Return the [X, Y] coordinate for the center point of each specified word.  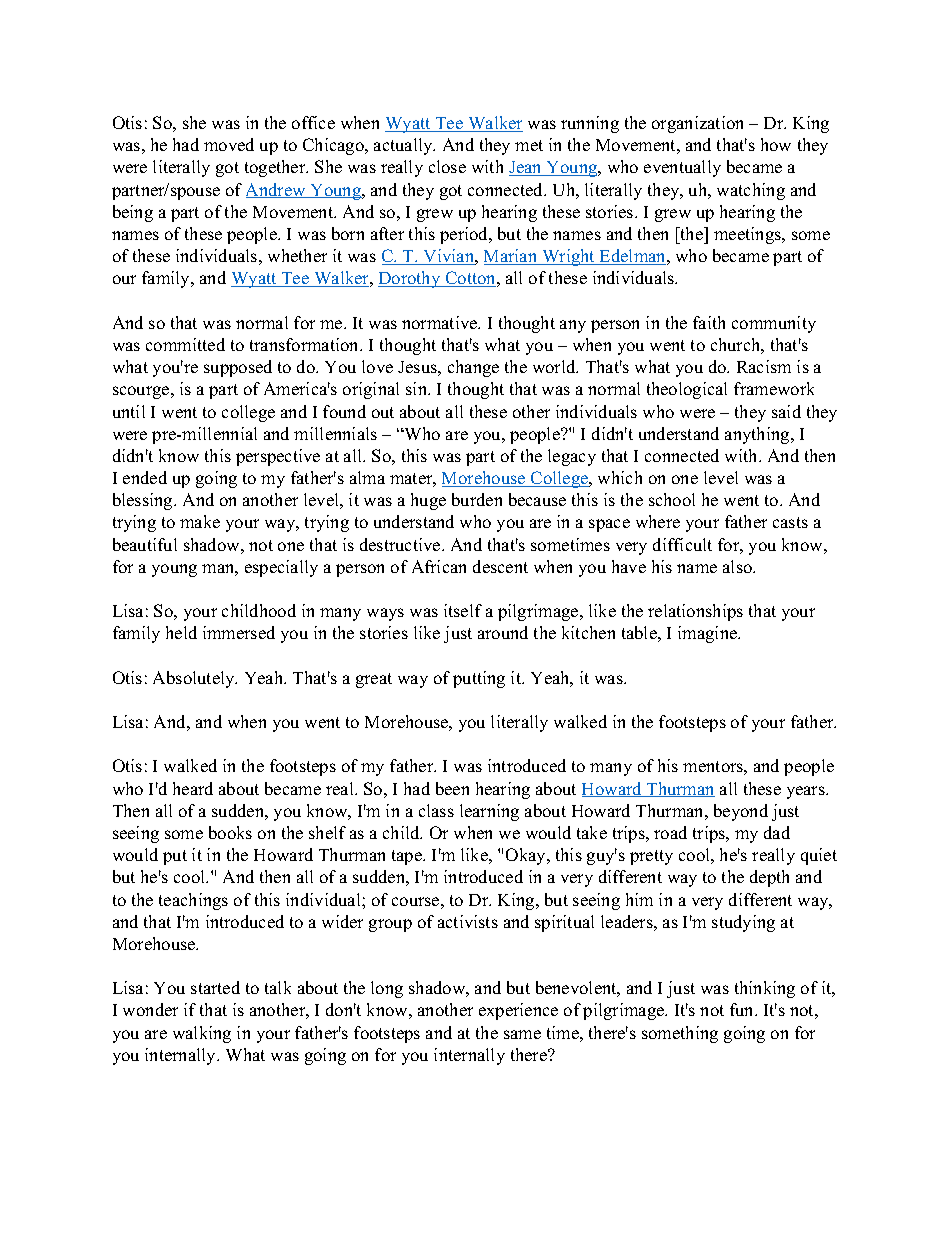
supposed [238, 368]
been [452, 788]
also [738, 566]
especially [281, 568]
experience [518, 1011]
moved [229, 144]
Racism [764, 366]
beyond [741, 812]
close [447, 166]
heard [193, 788]
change [473, 368]
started [215, 987]
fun [743, 1009]
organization [697, 124]
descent [500, 566]
